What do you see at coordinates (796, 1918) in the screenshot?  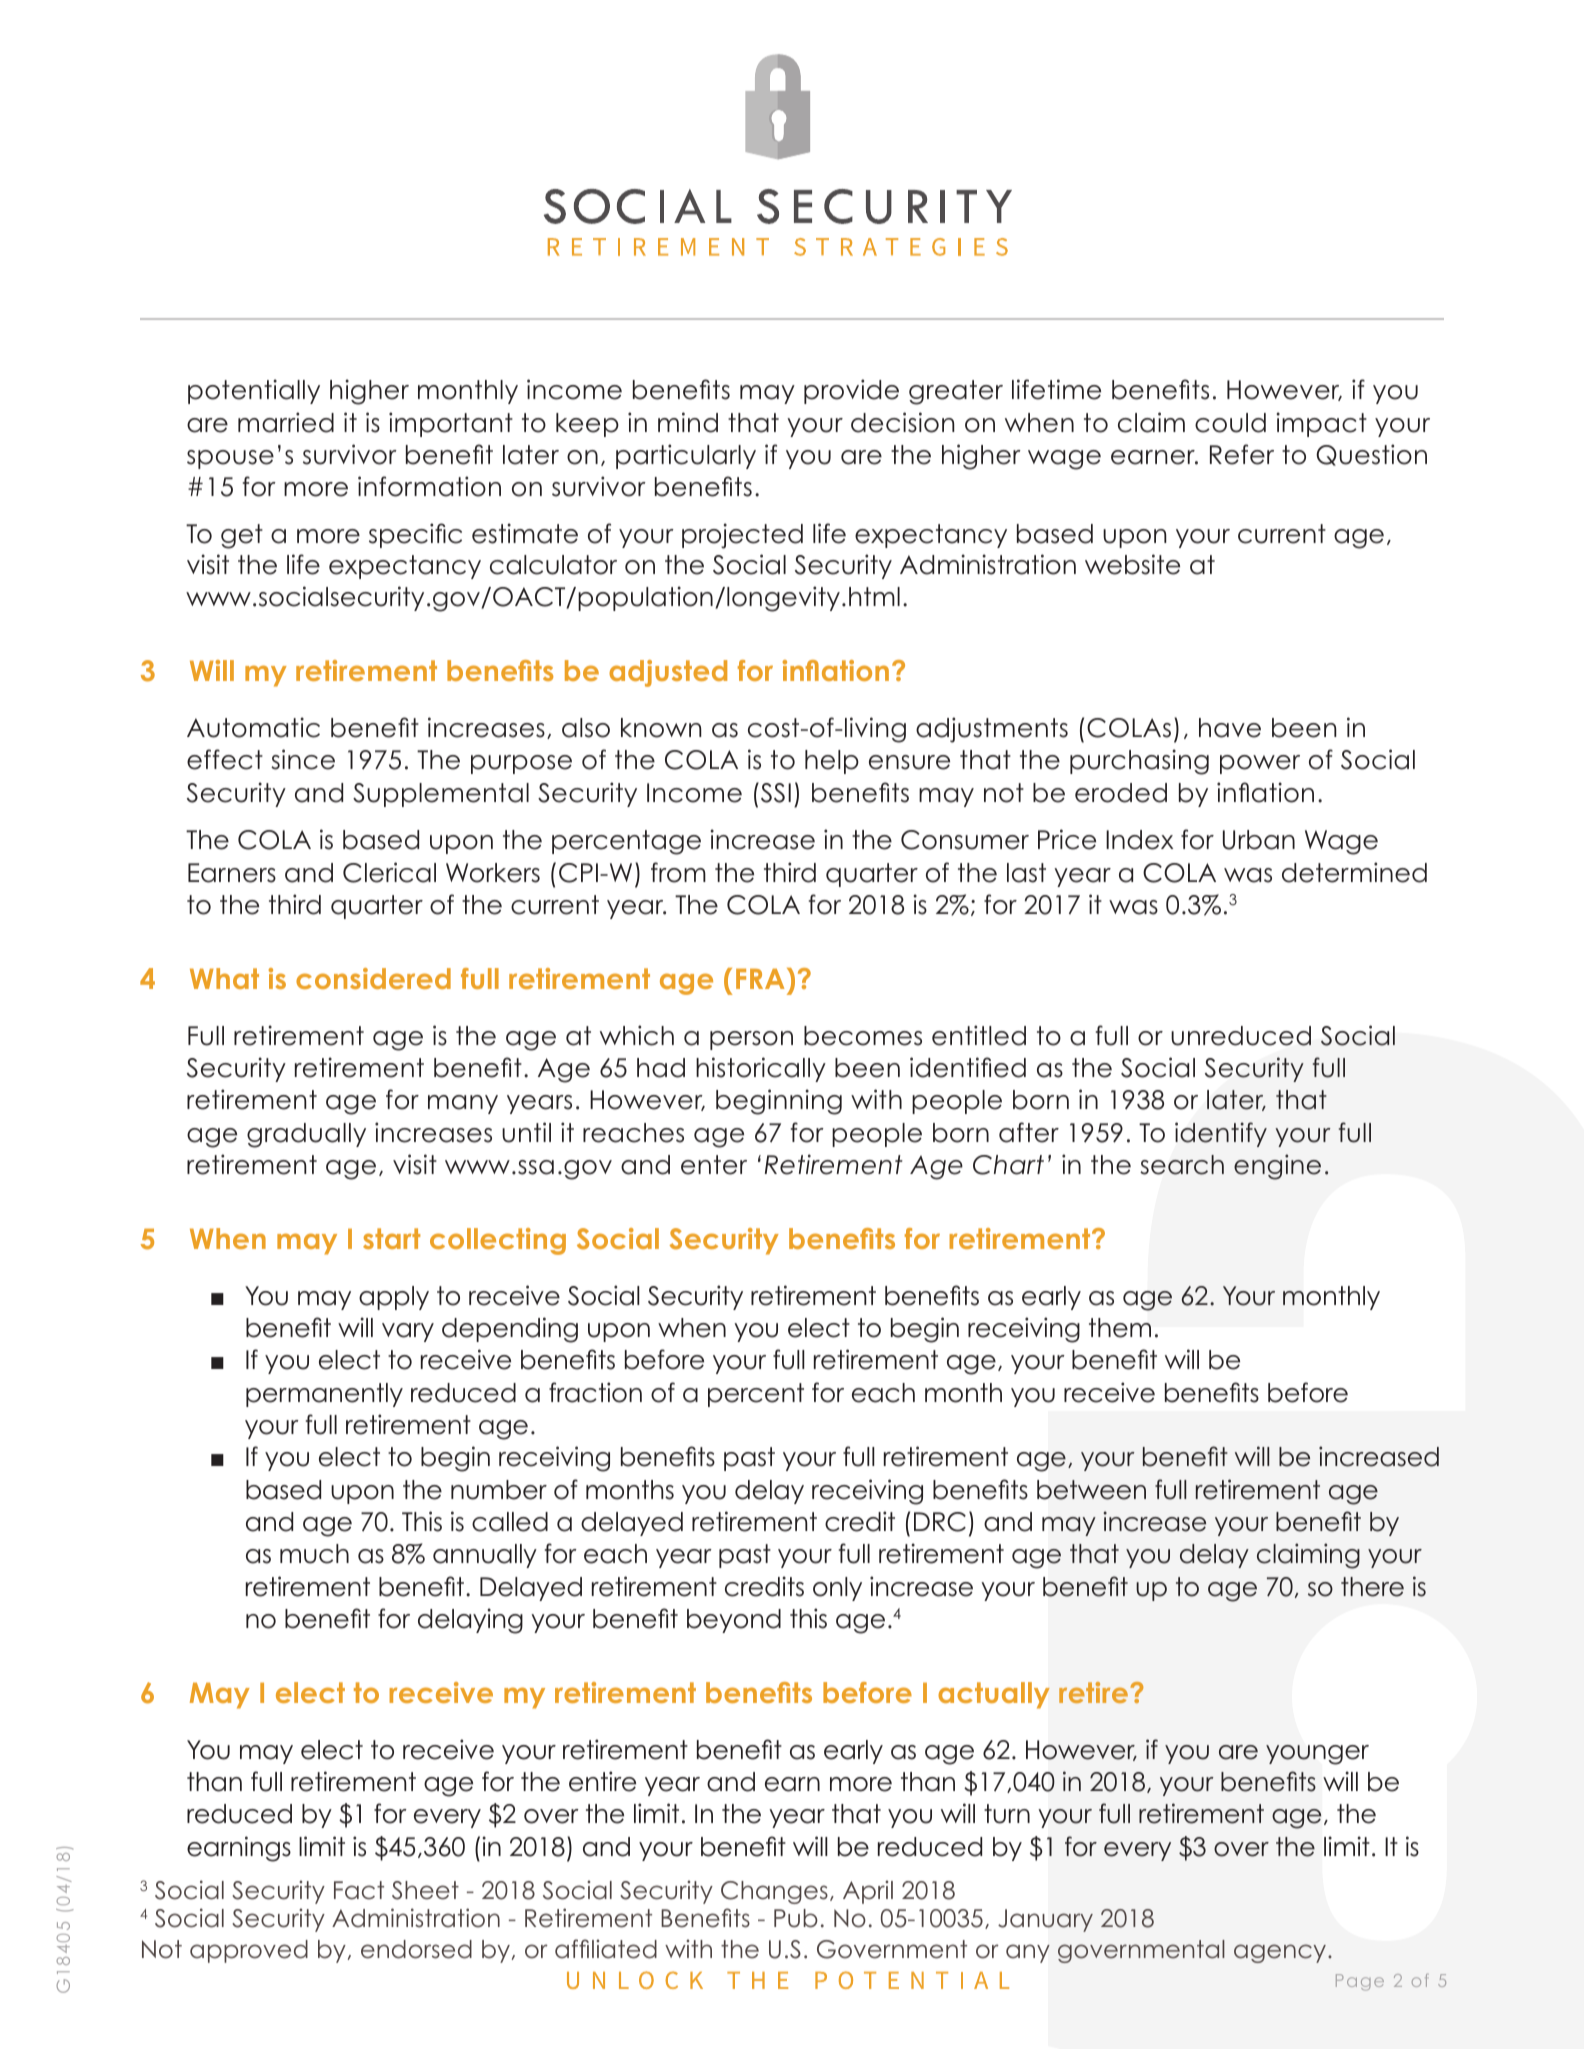 I see `Pub` at bounding box center [796, 1918].
